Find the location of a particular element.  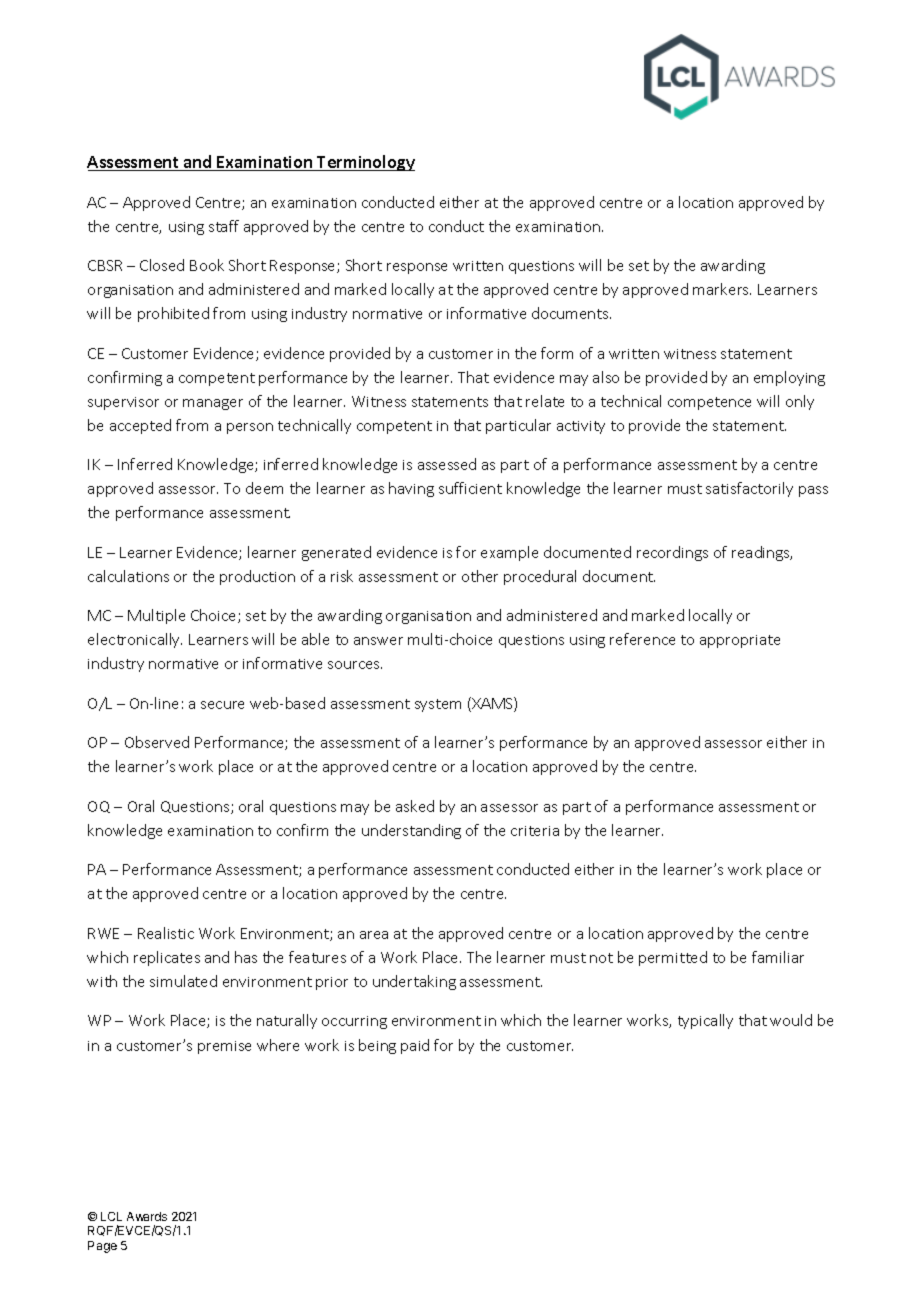

Realistic is located at coordinates (166, 933).
